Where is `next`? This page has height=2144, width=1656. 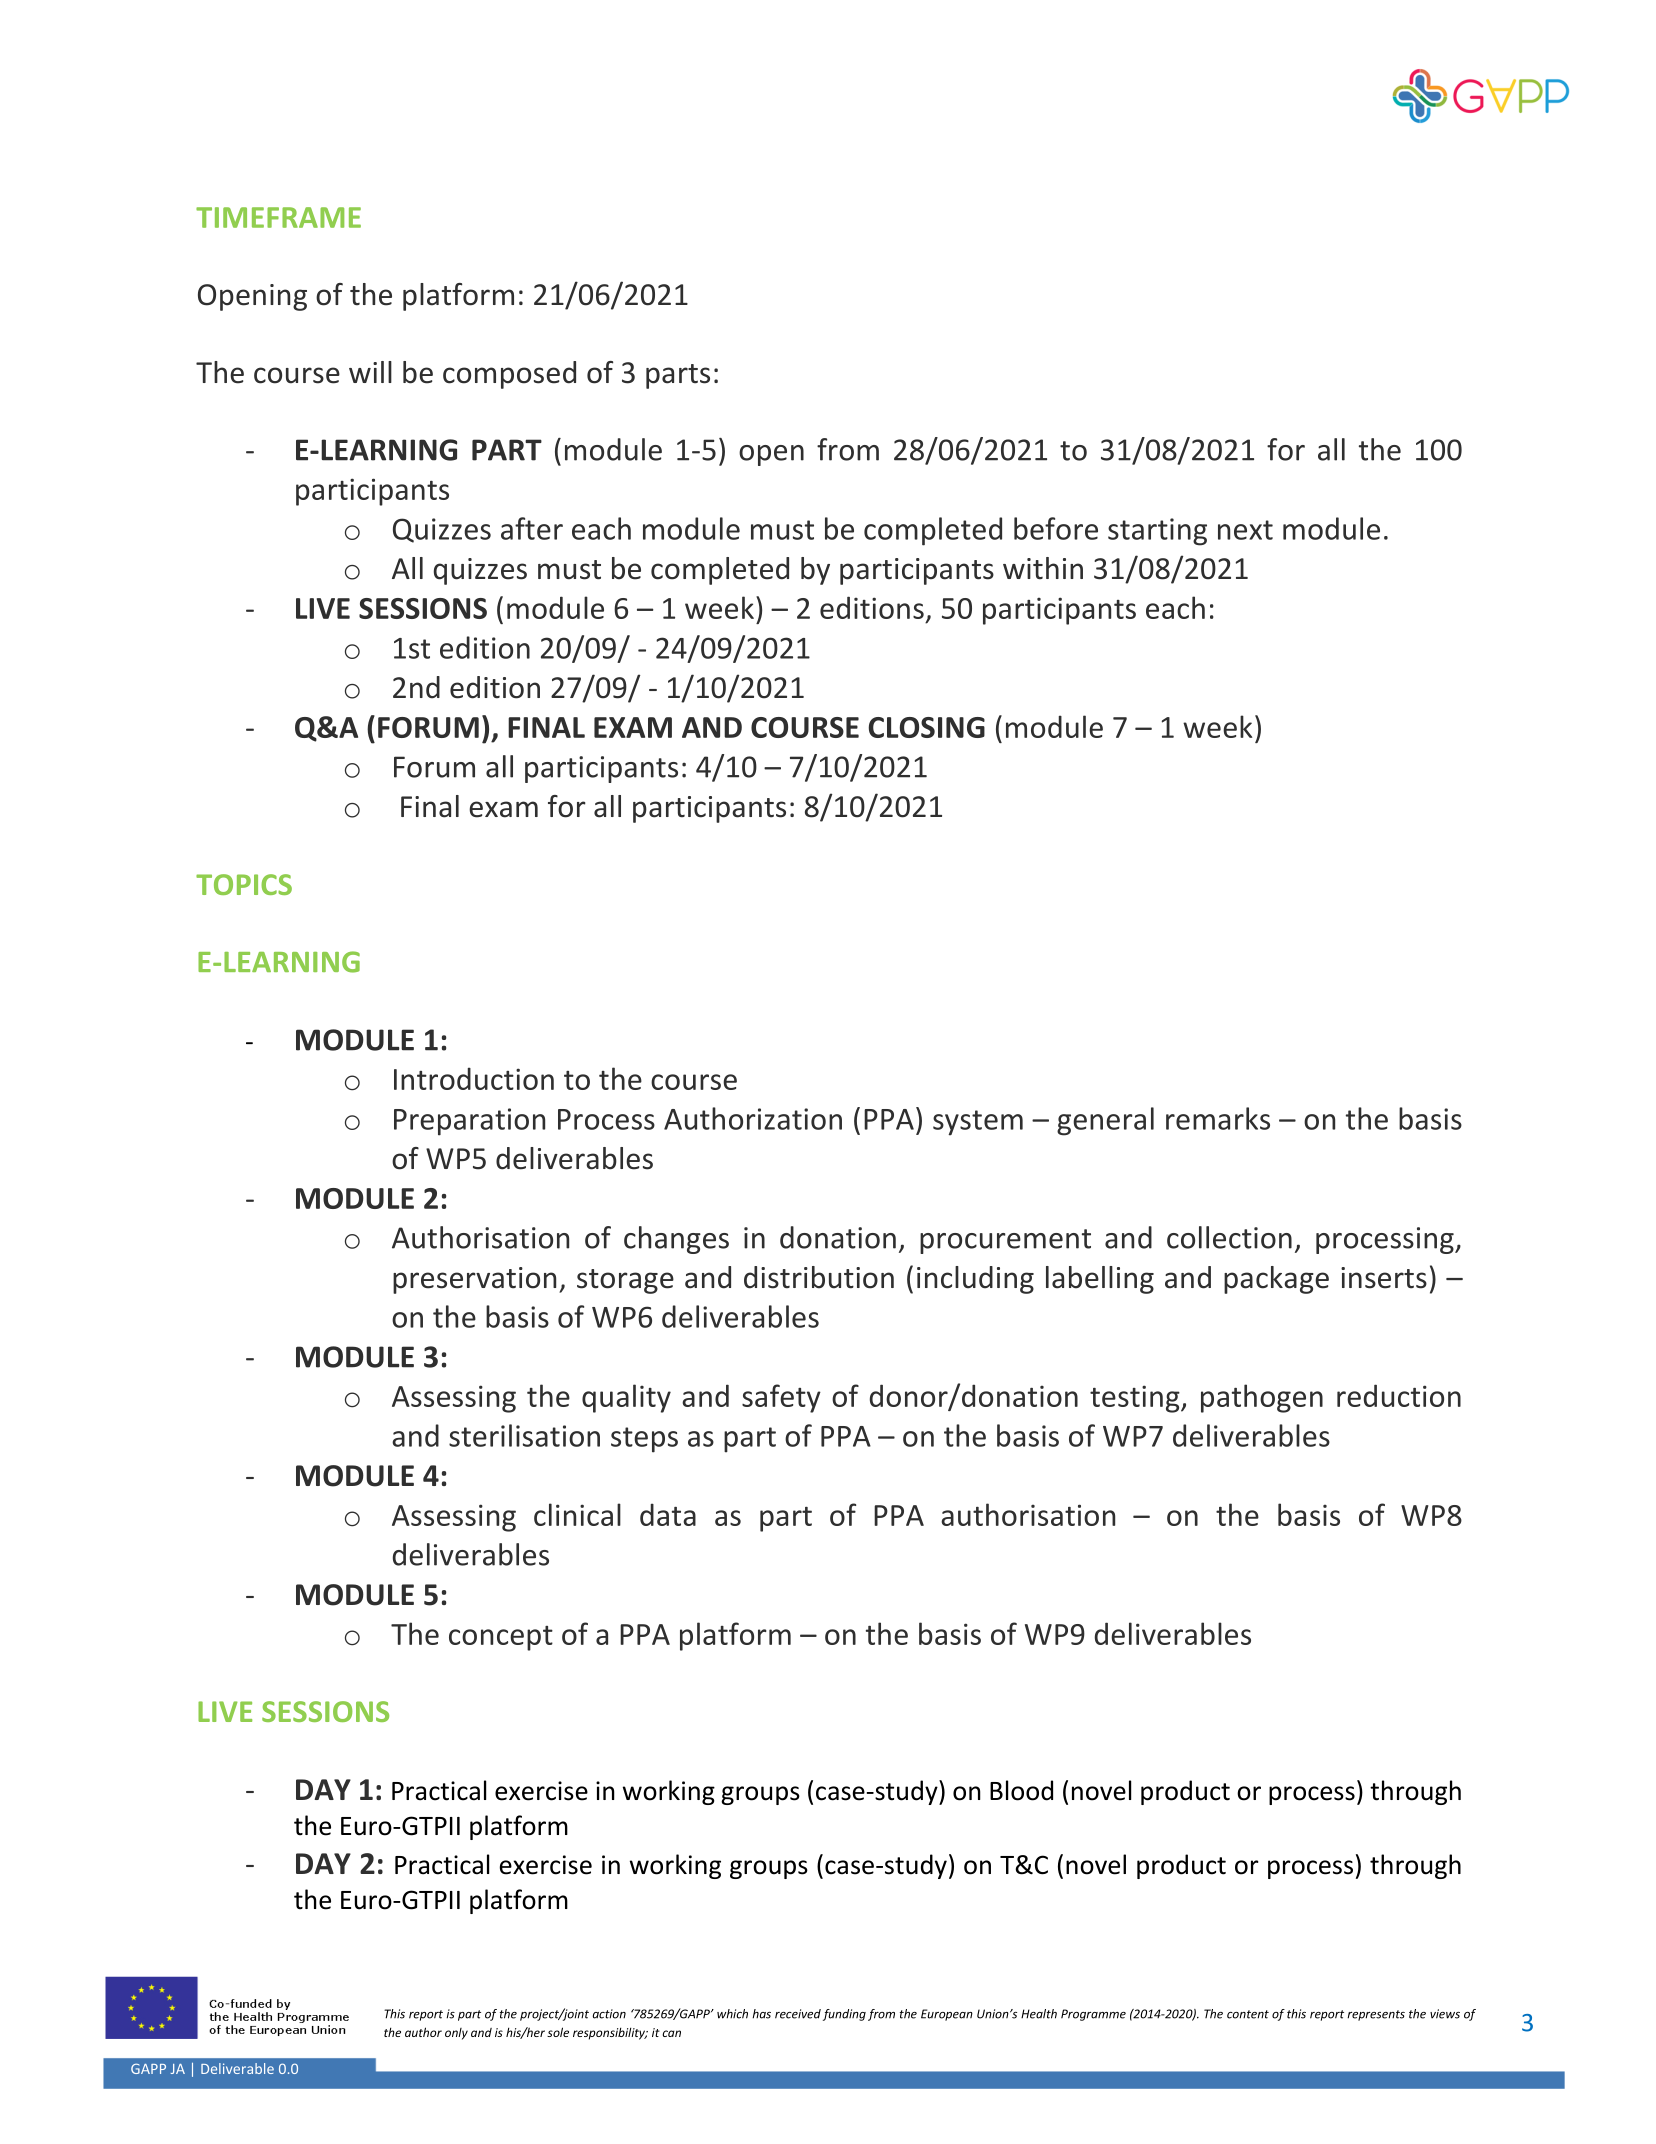 next is located at coordinates (1245, 530).
